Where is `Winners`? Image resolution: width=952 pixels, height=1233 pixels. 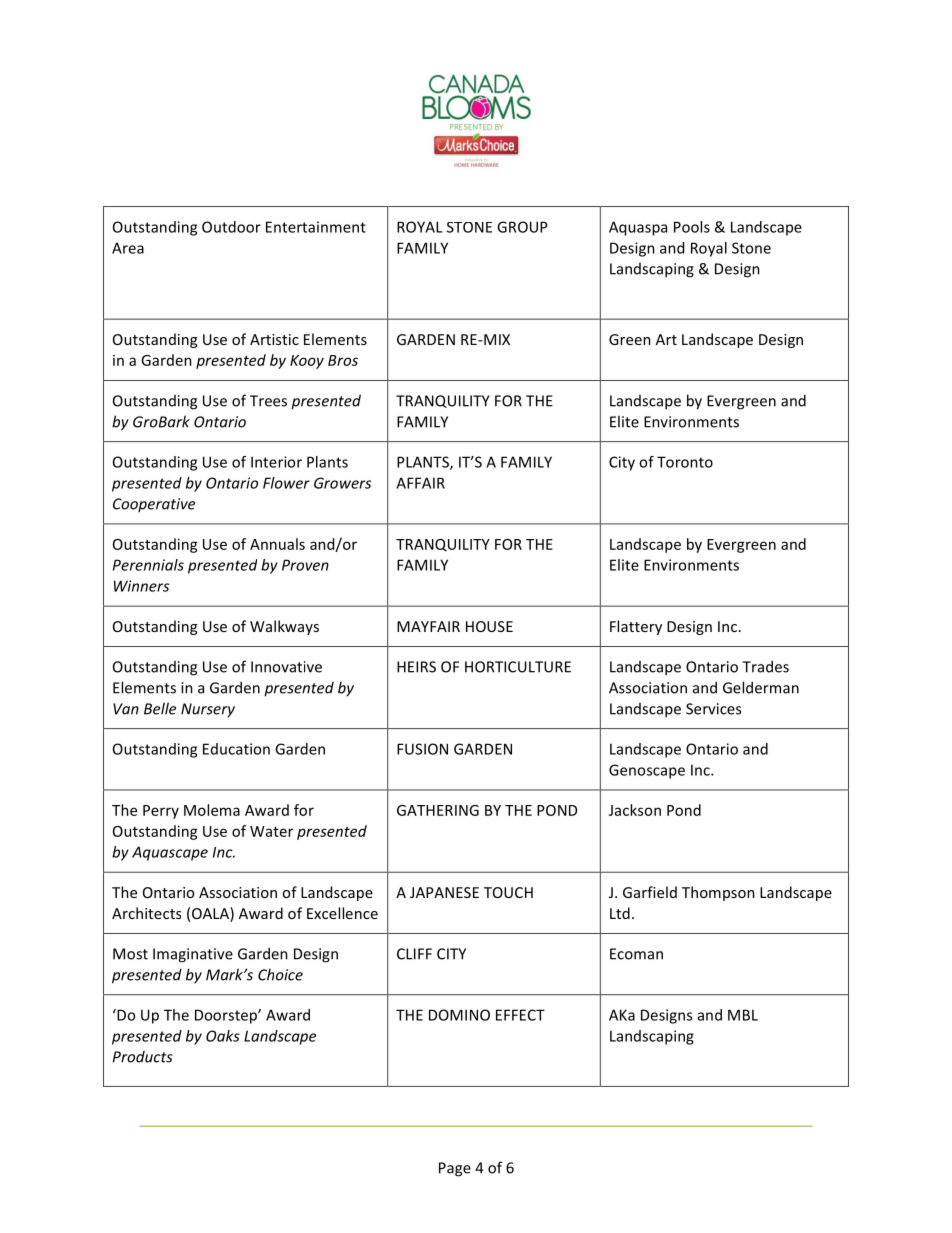 Winners is located at coordinates (141, 586).
